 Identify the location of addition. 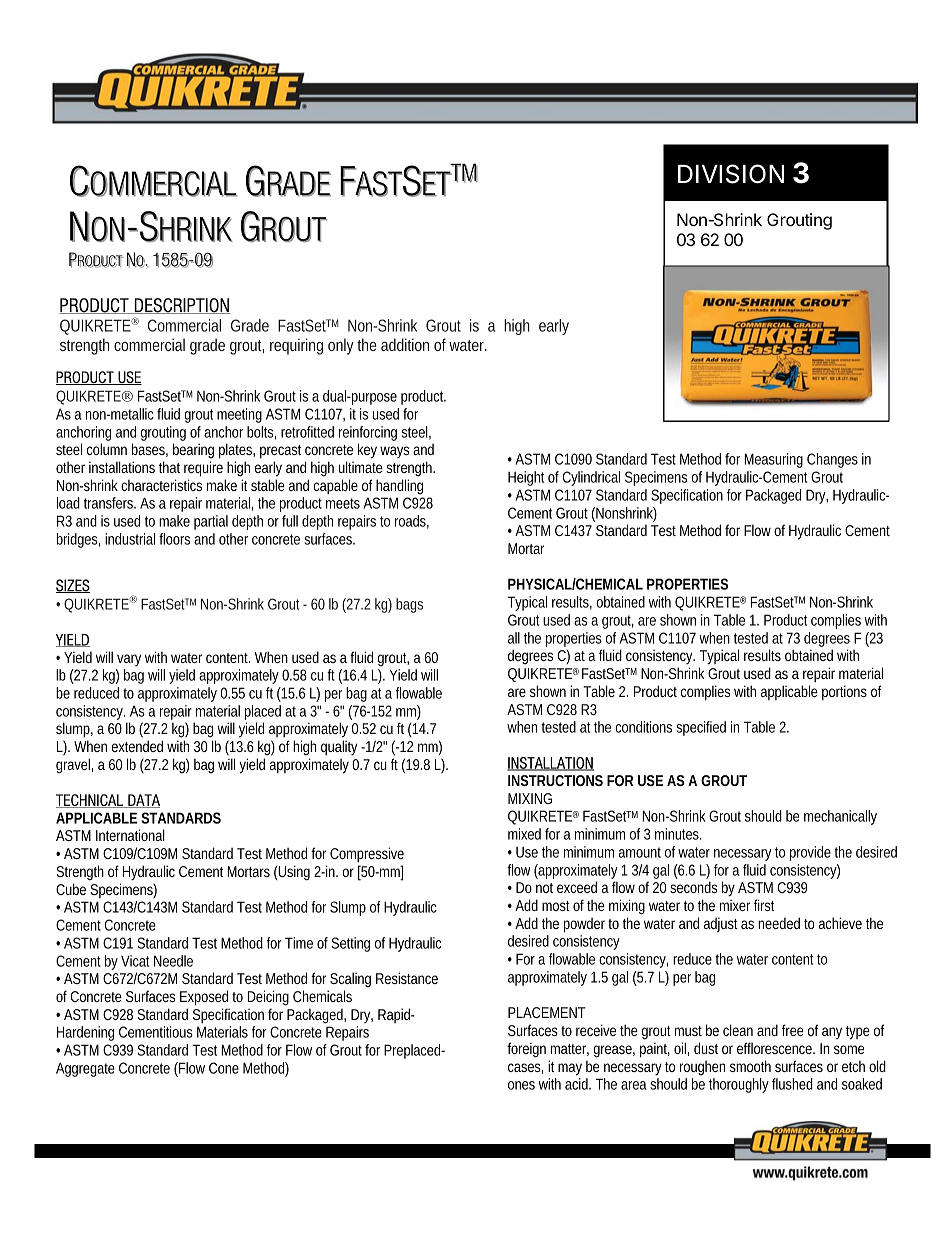
(405, 344).
